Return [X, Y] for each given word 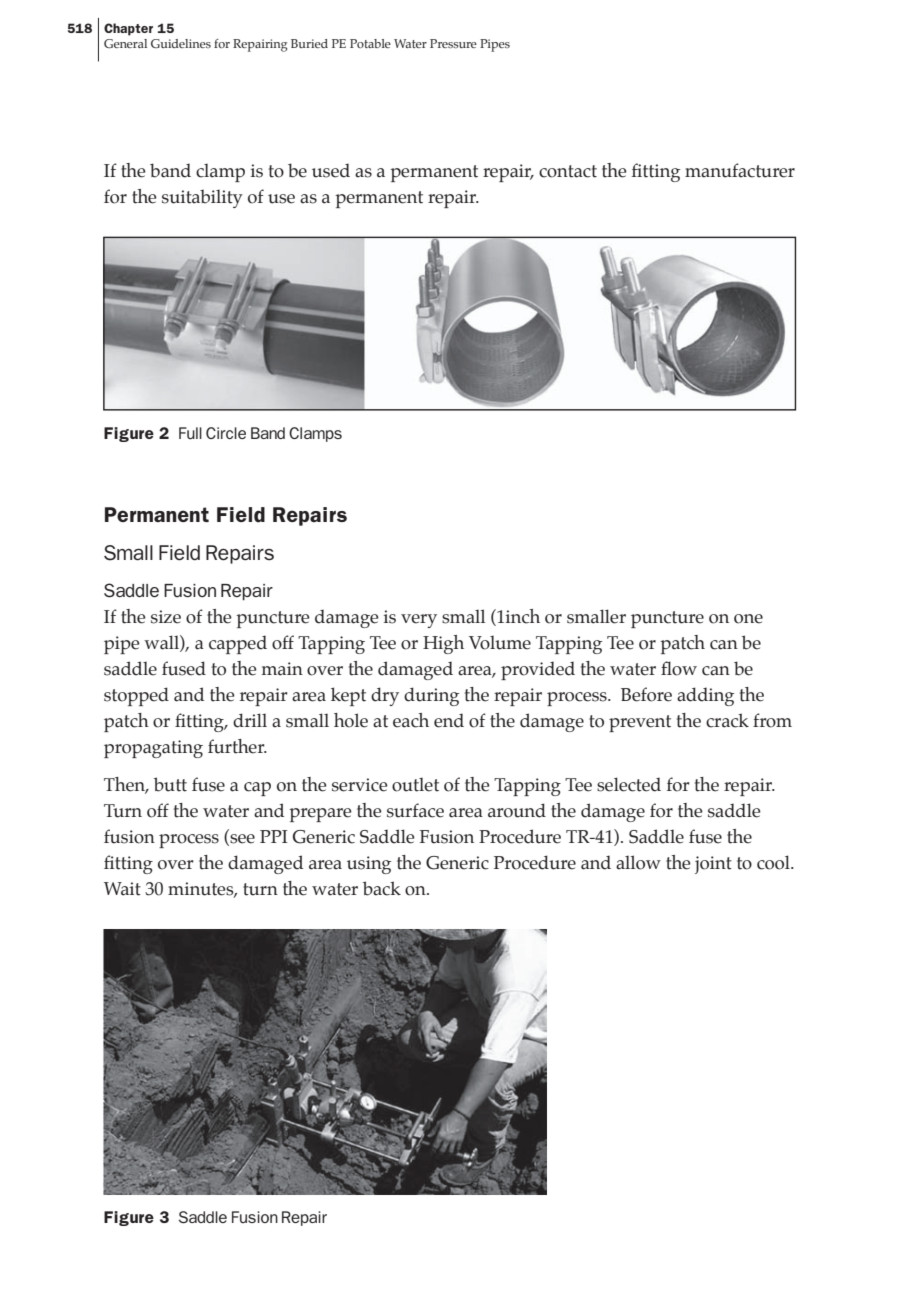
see [241, 839]
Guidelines [181, 43]
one [748, 619]
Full [190, 433]
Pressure [453, 43]
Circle [226, 433]
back [382, 888]
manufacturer [740, 170]
